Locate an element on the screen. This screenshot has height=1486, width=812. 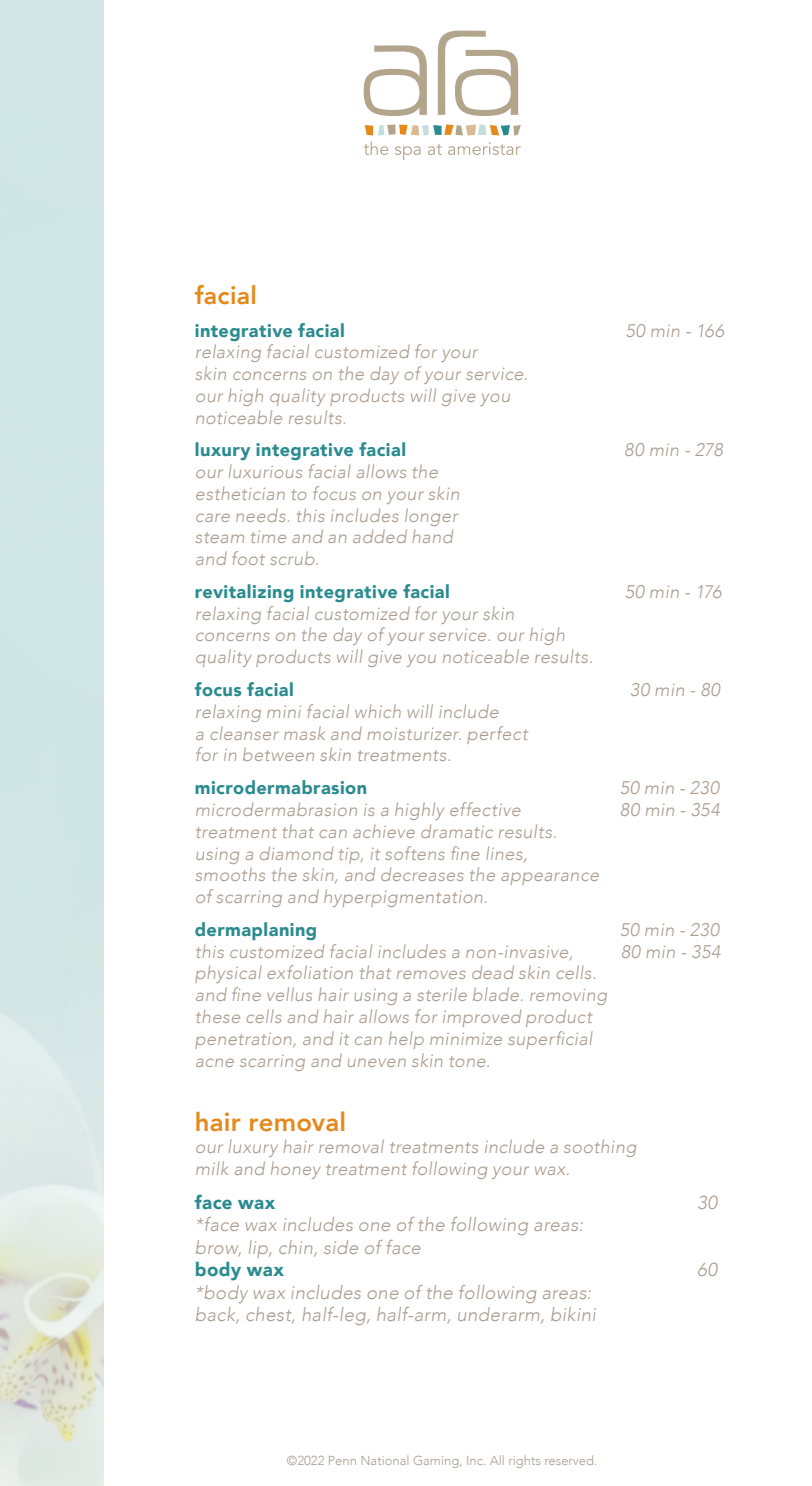
perfect is located at coordinates (497, 735).
